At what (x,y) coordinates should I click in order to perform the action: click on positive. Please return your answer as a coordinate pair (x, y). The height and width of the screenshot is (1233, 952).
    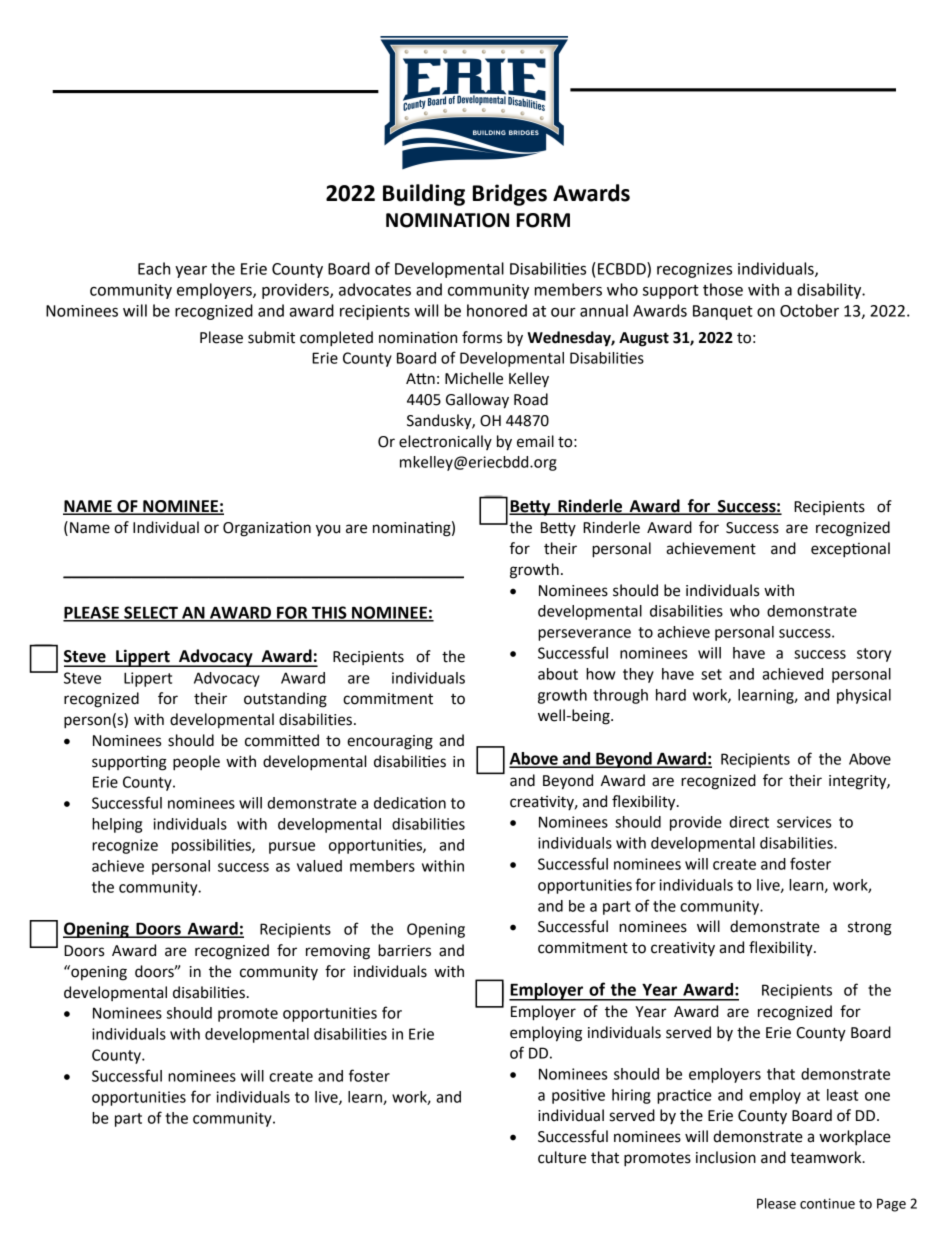
    Looking at the image, I should click on (578, 1096).
